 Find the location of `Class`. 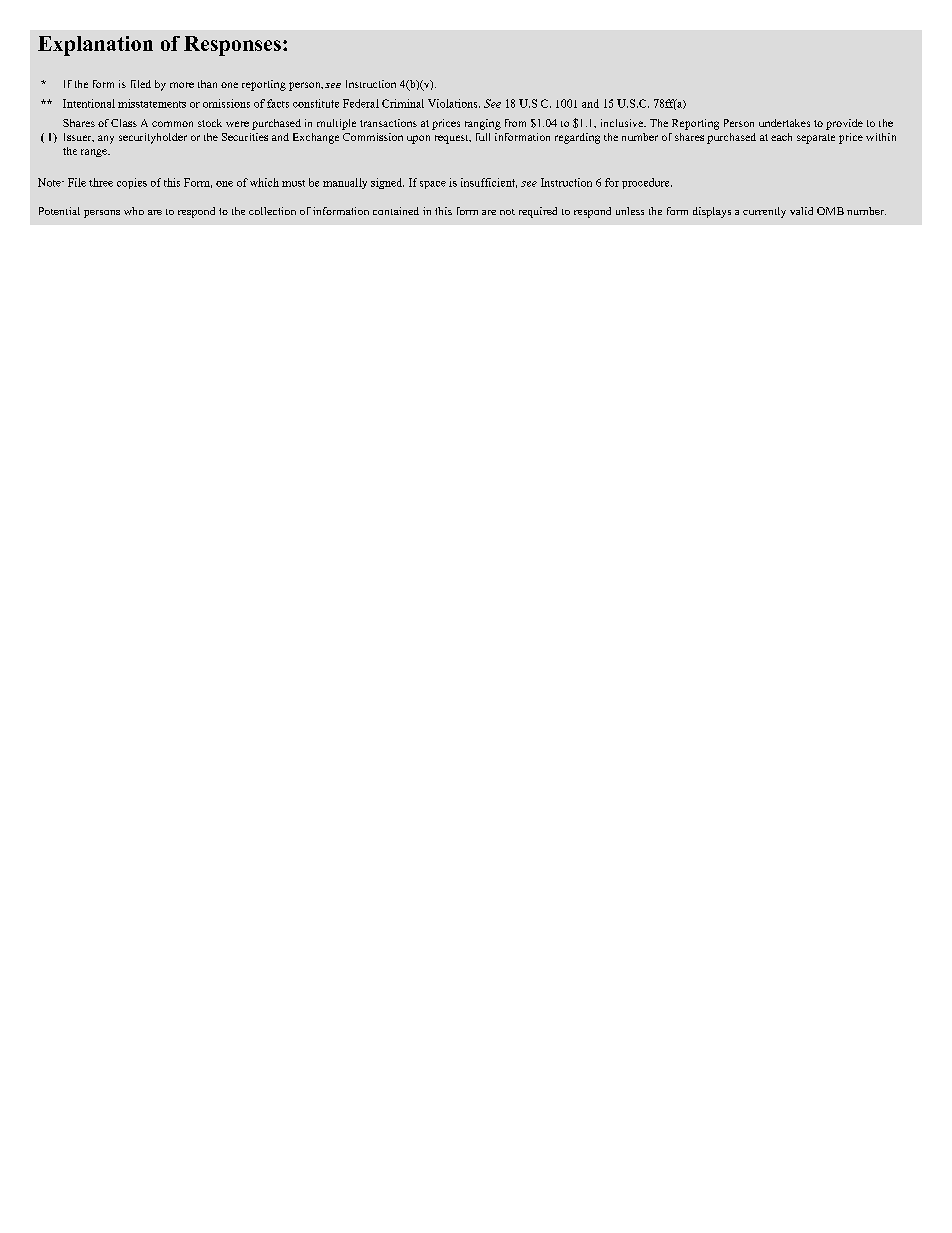

Class is located at coordinates (124, 123).
